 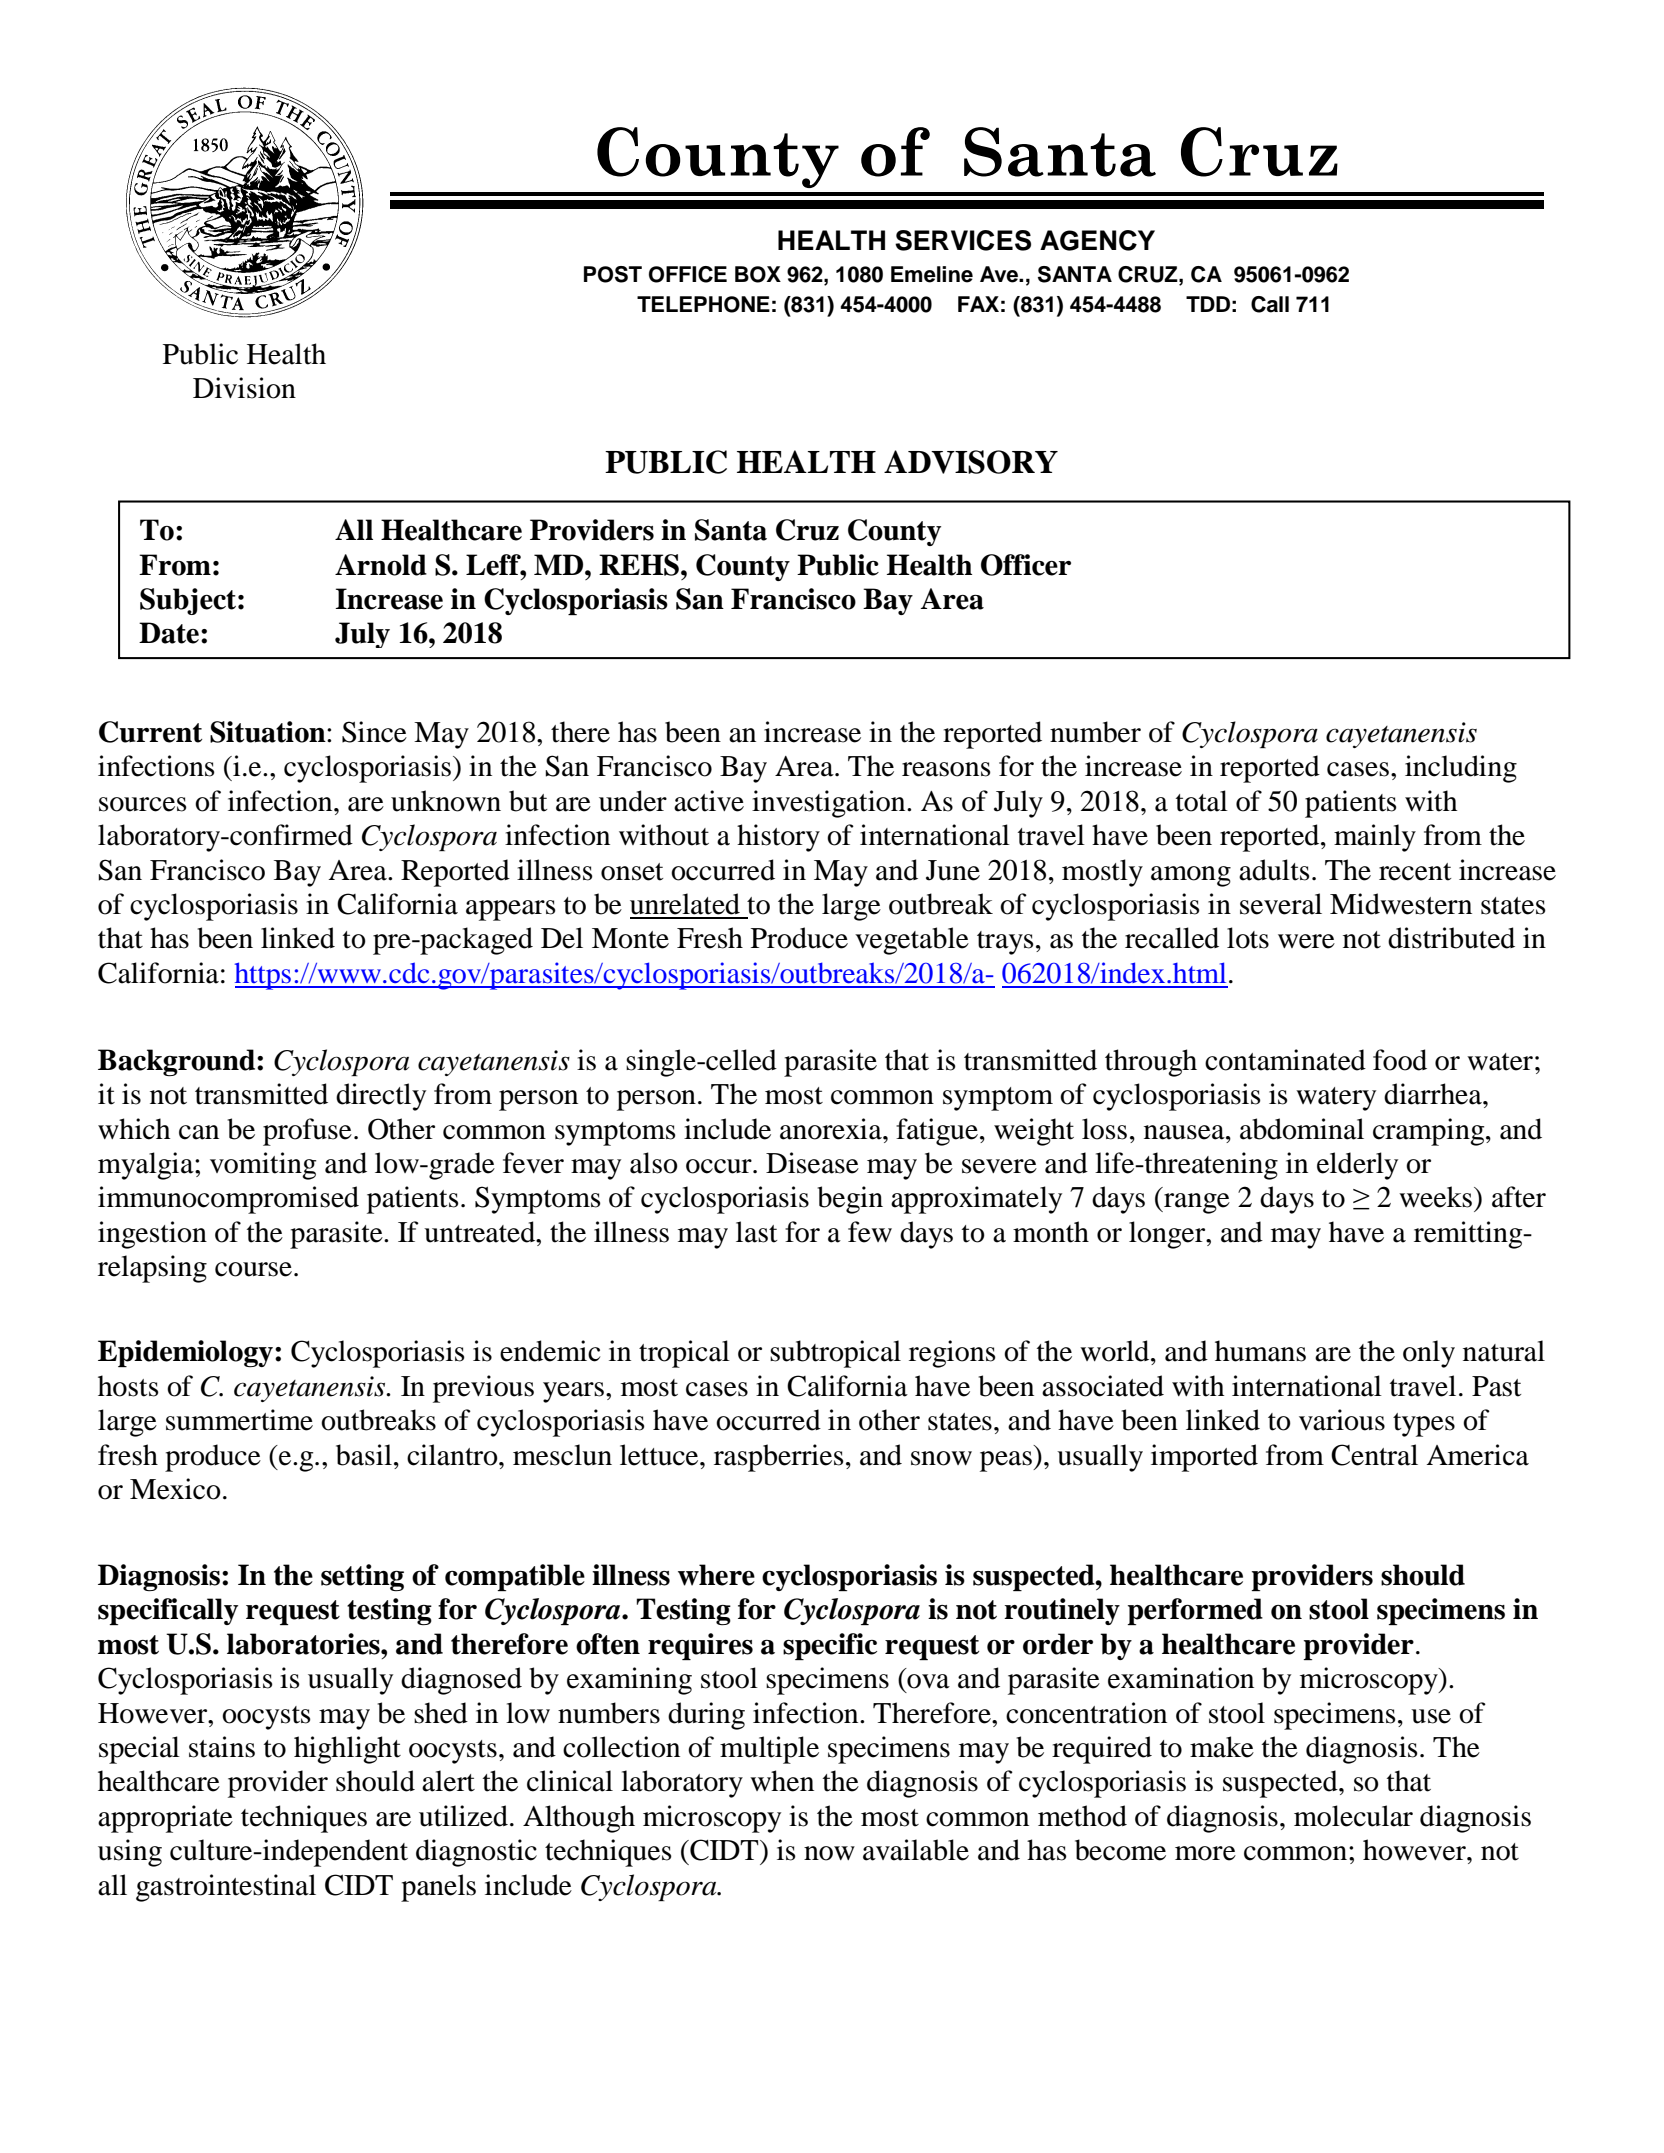 What do you see at coordinates (228, 1200) in the page?
I see `immunocompromised` at bounding box center [228, 1200].
